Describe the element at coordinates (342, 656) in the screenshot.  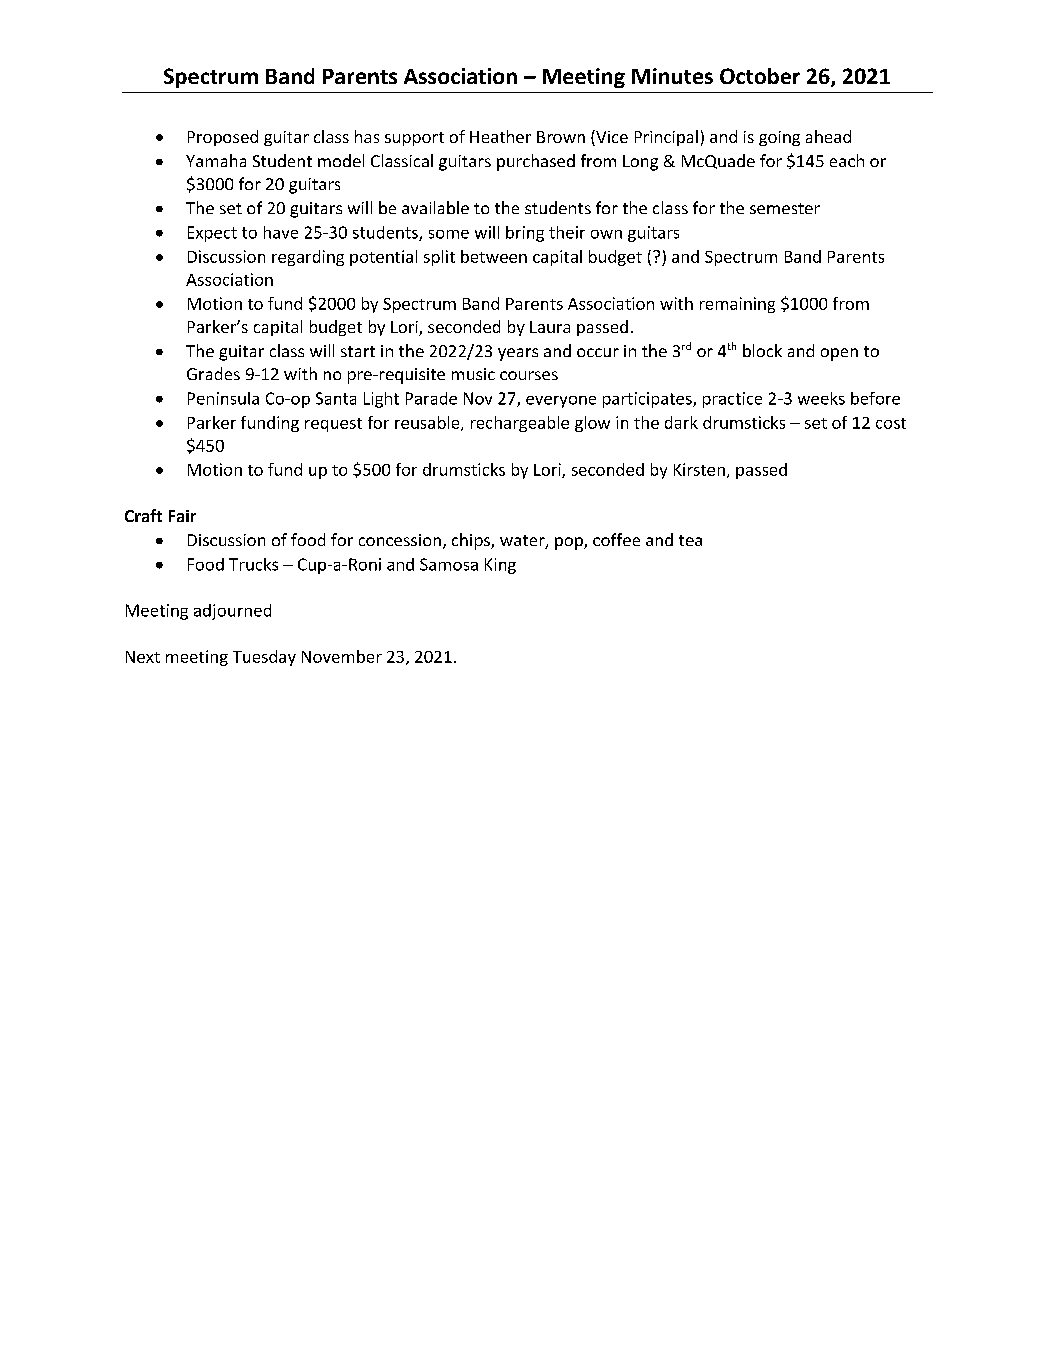
I see `November` at that location.
